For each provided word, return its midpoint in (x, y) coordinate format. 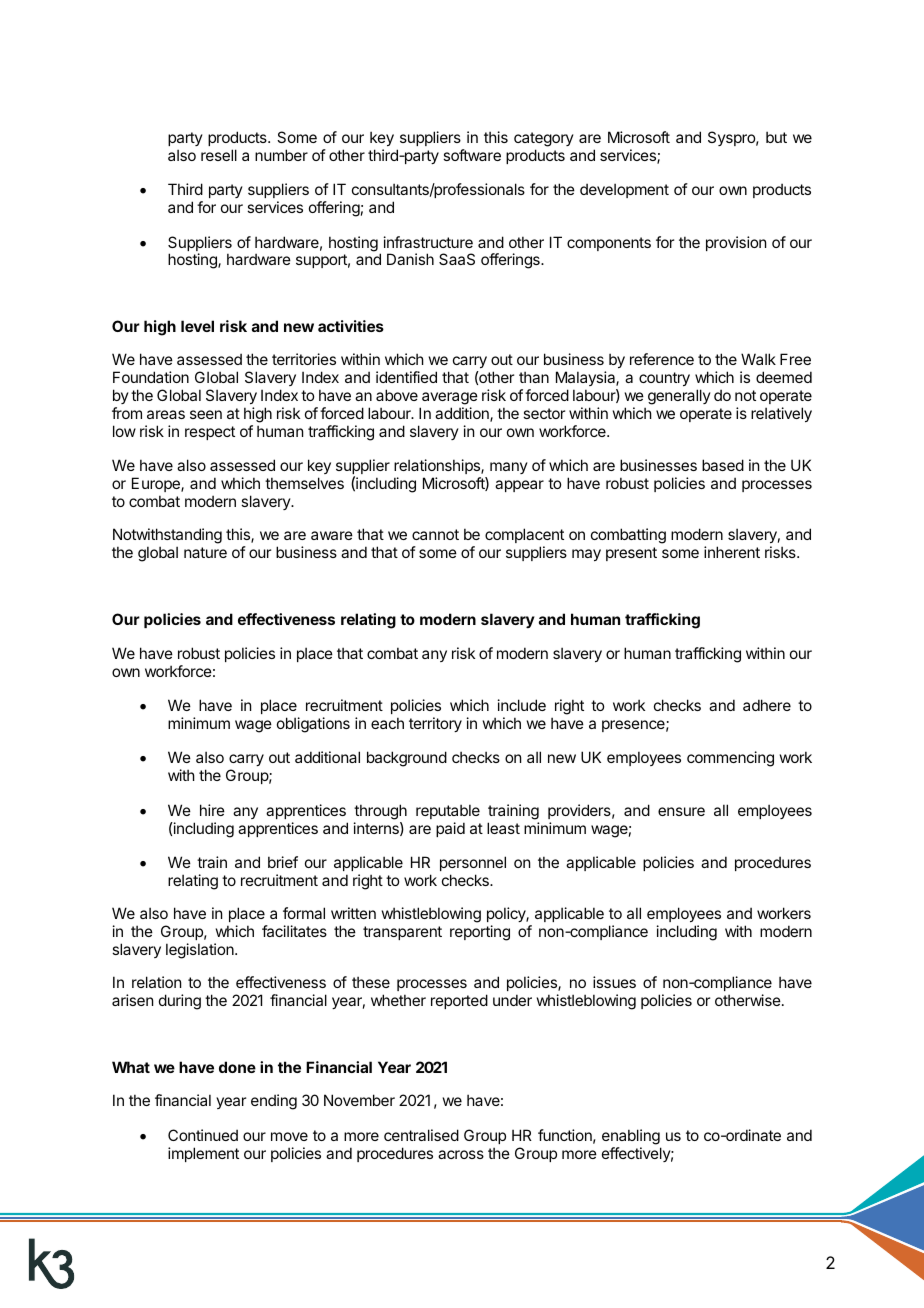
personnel (473, 863)
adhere (767, 705)
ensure (681, 811)
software (472, 155)
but (776, 137)
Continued (203, 1135)
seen (206, 414)
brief (283, 862)
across (461, 1154)
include (522, 705)
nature (205, 552)
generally (678, 398)
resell (219, 155)
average (449, 400)
